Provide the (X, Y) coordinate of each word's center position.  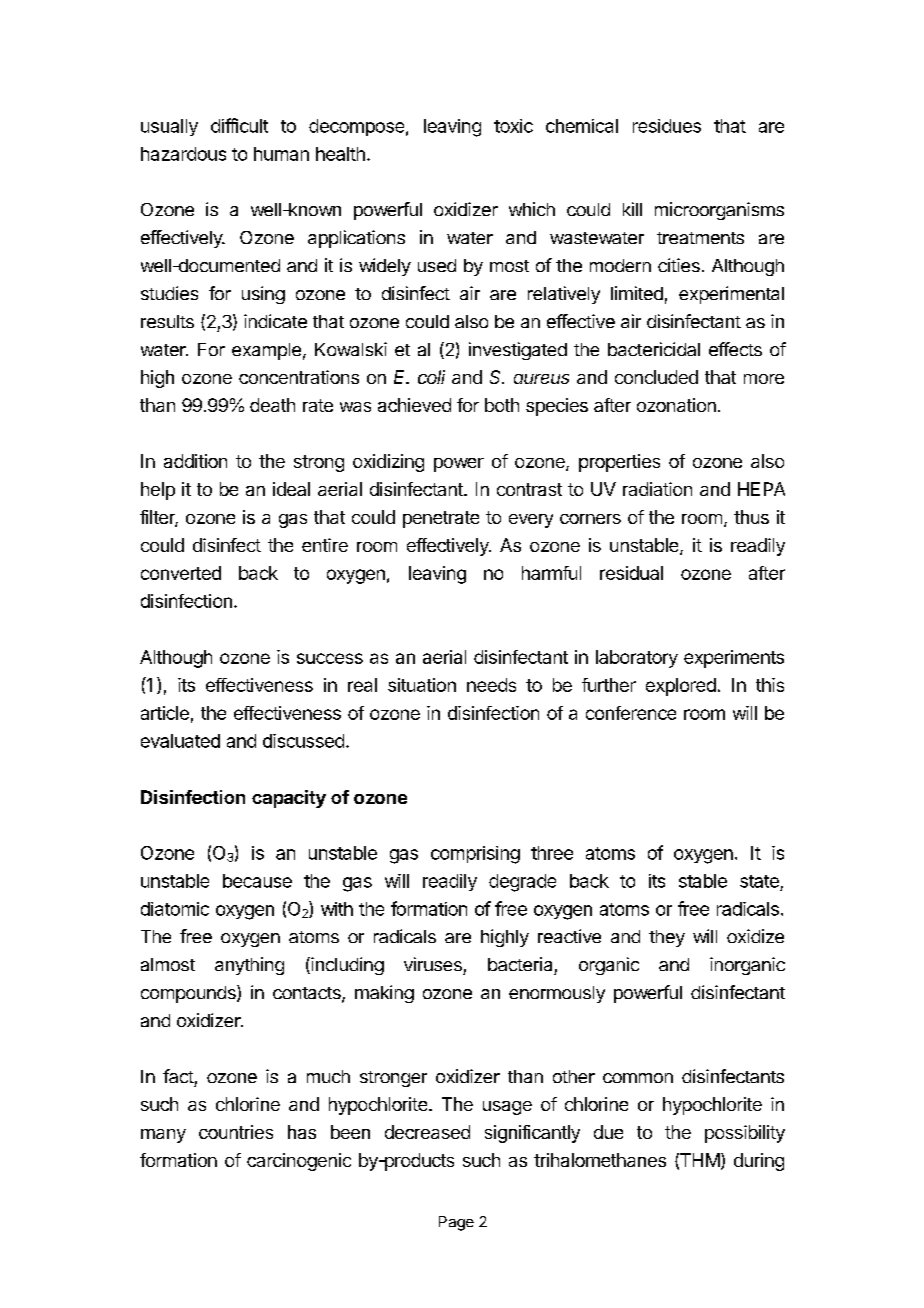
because (257, 881)
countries (236, 1132)
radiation (657, 489)
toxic (513, 126)
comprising (475, 855)
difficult (239, 125)
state (759, 881)
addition (195, 461)
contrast (529, 489)
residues (667, 126)
